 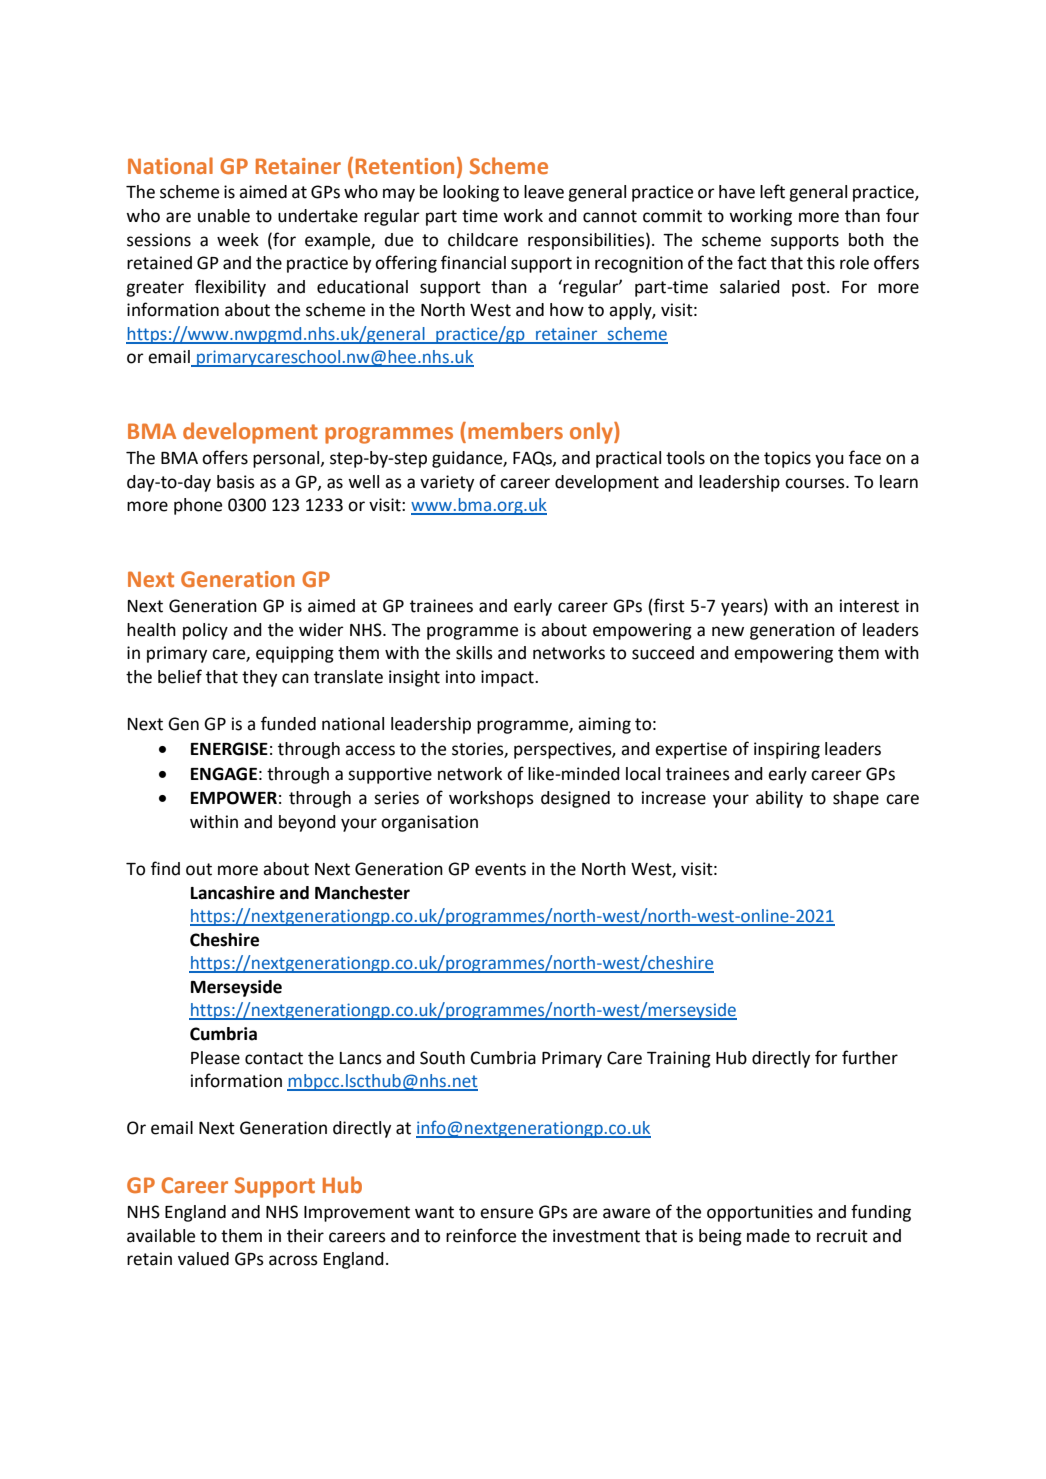 What do you see at coordinates (500, 869) in the page?
I see `events` at bounding box center [500, 869].
